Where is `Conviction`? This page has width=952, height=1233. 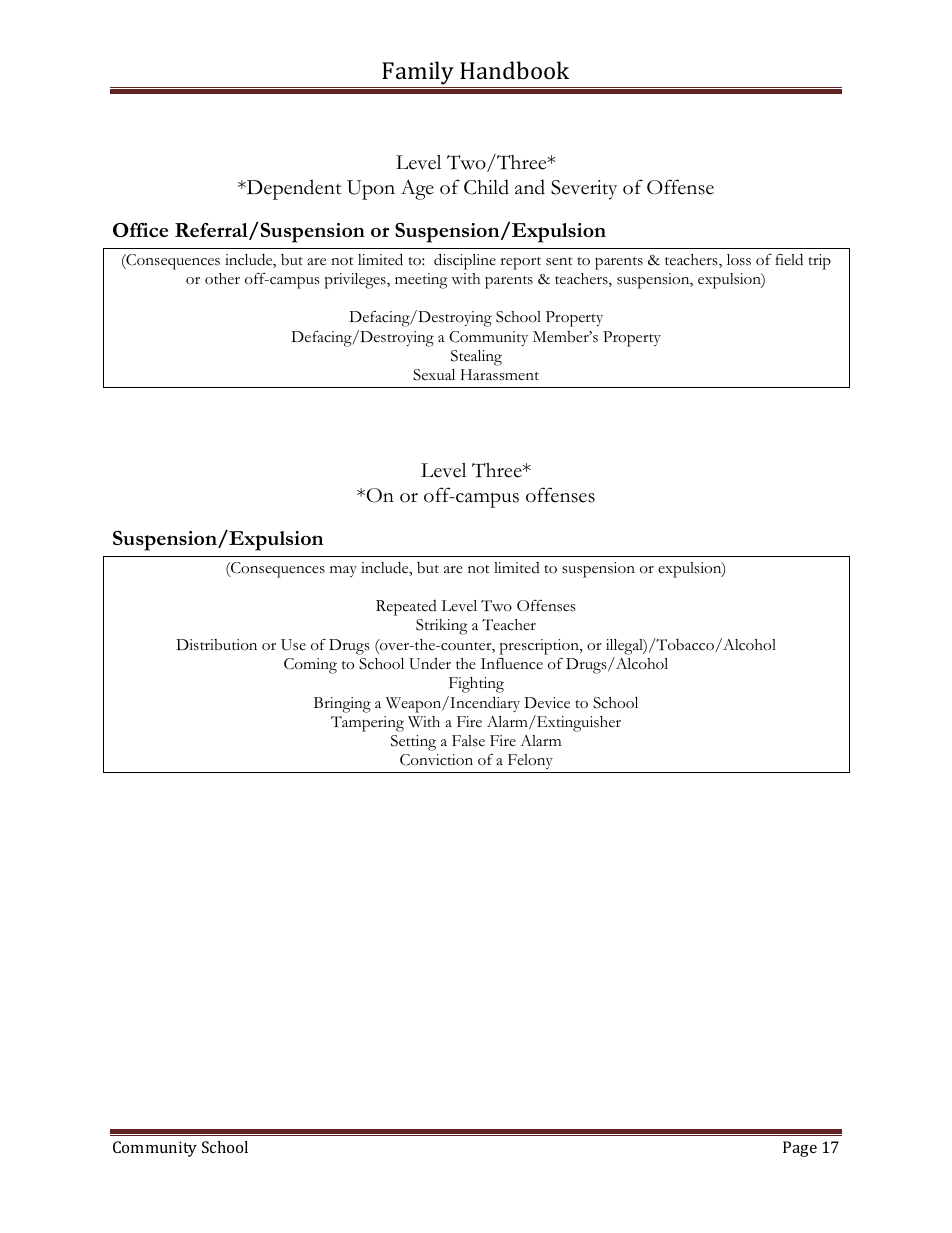
Conviction is located at coordinates (436, 760).
